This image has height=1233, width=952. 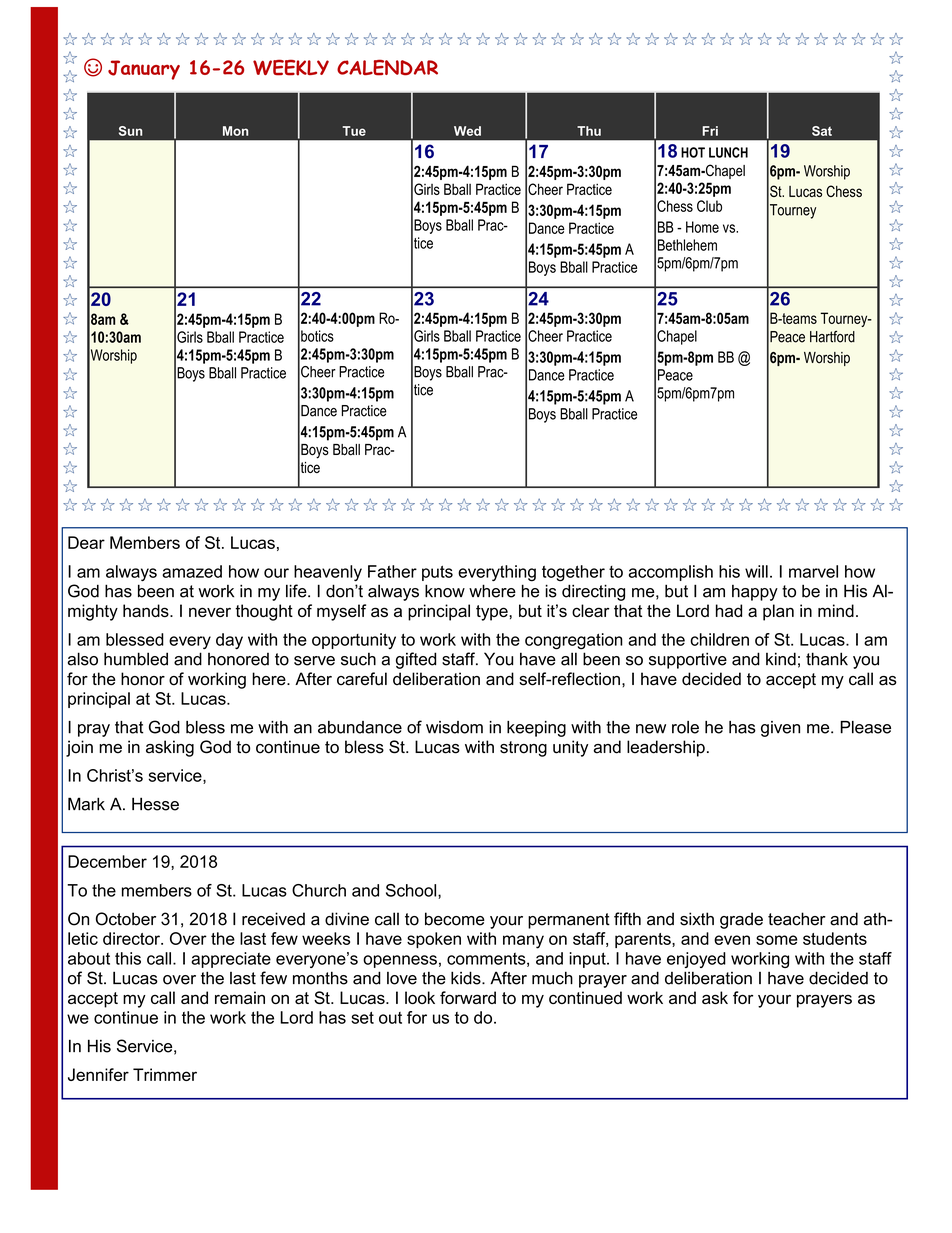 What do you see at coordinates (467, 131) in the image?
I see `Wed` at bounding box center [467, 131].
